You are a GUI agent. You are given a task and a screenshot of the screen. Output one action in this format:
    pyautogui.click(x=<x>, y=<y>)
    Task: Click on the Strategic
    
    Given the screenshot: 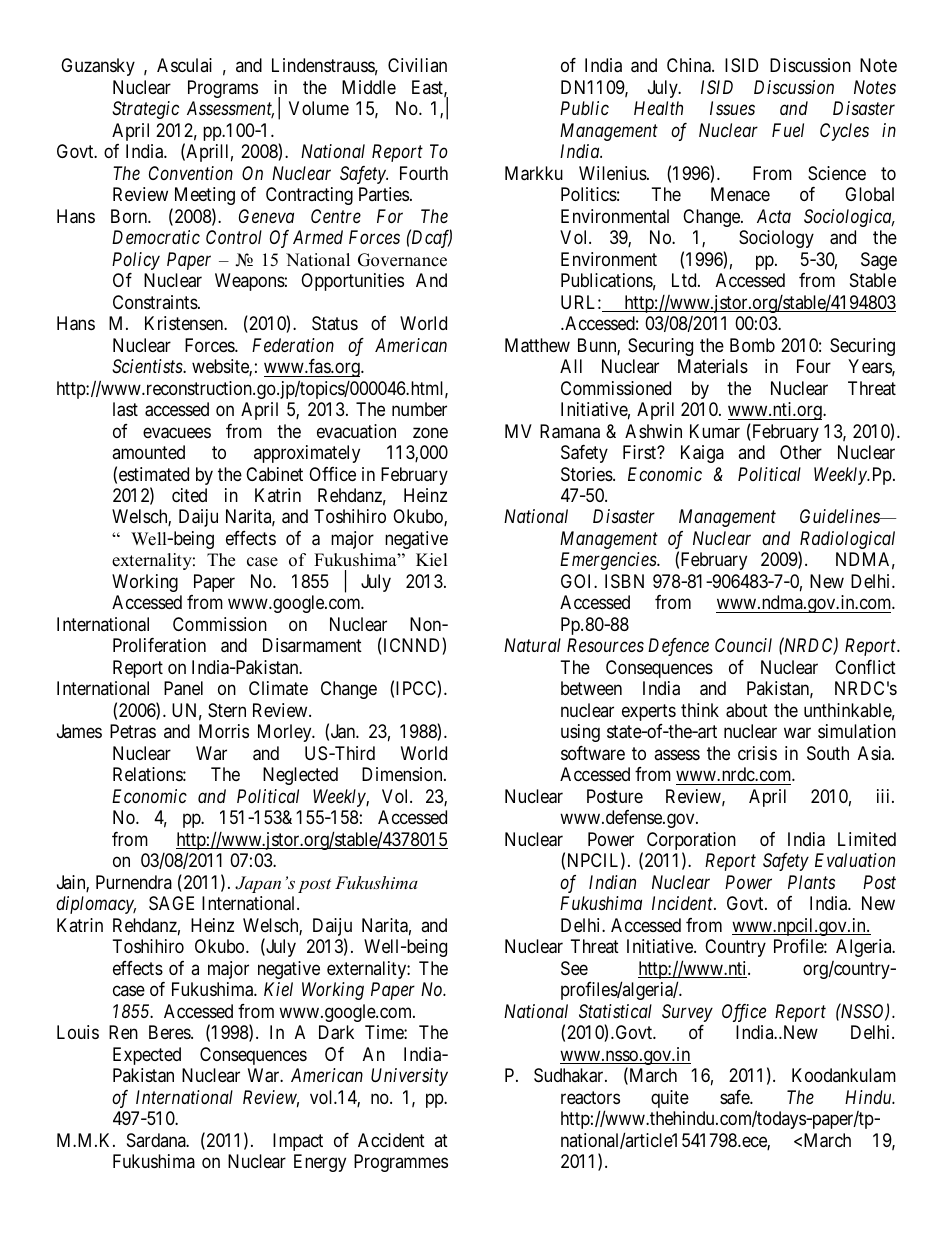 What is the action you would take?
    pyautogui.click(x=145, y=110)
